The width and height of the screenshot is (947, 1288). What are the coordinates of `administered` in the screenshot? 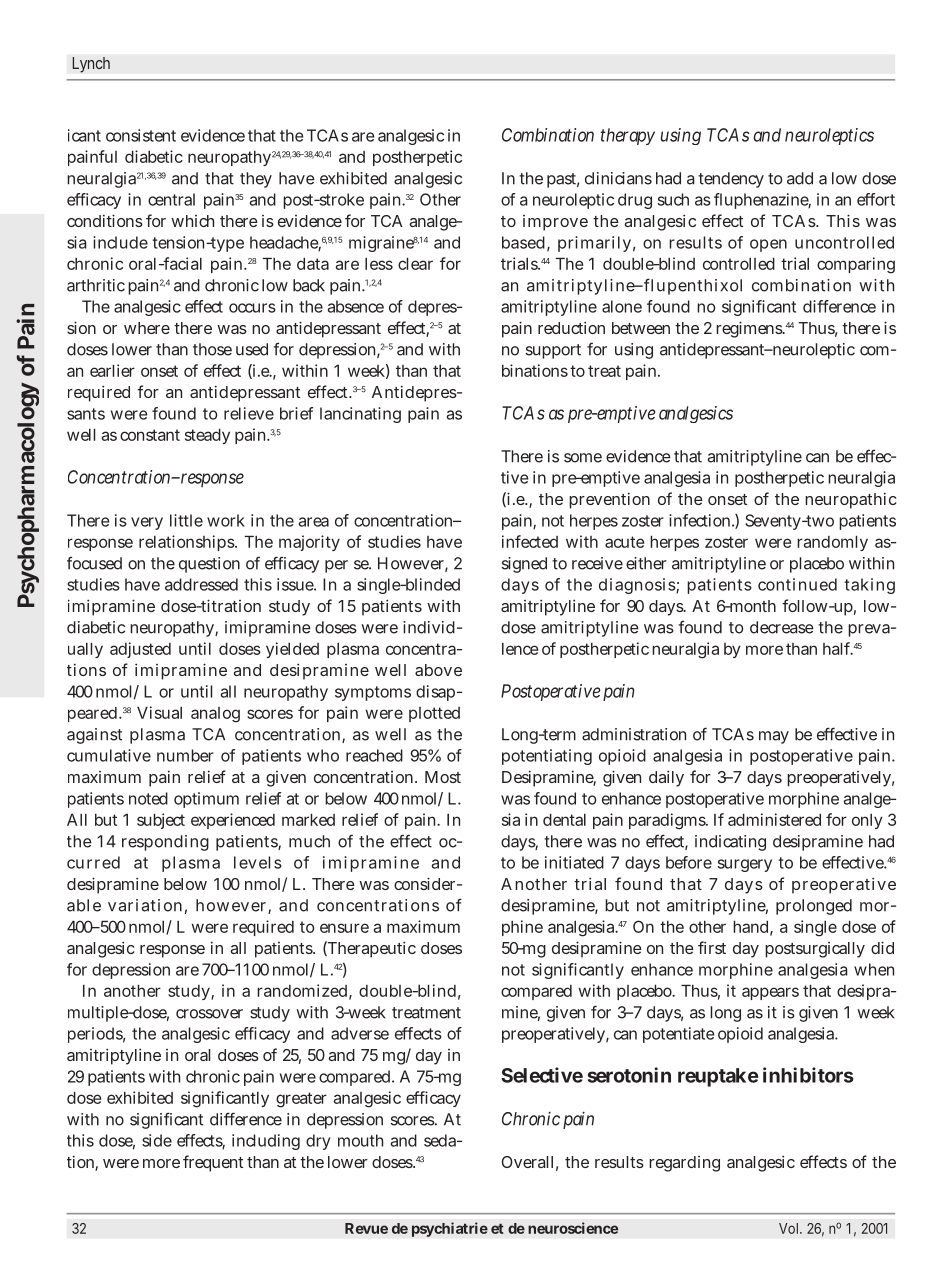 It's located at (774, 819).
